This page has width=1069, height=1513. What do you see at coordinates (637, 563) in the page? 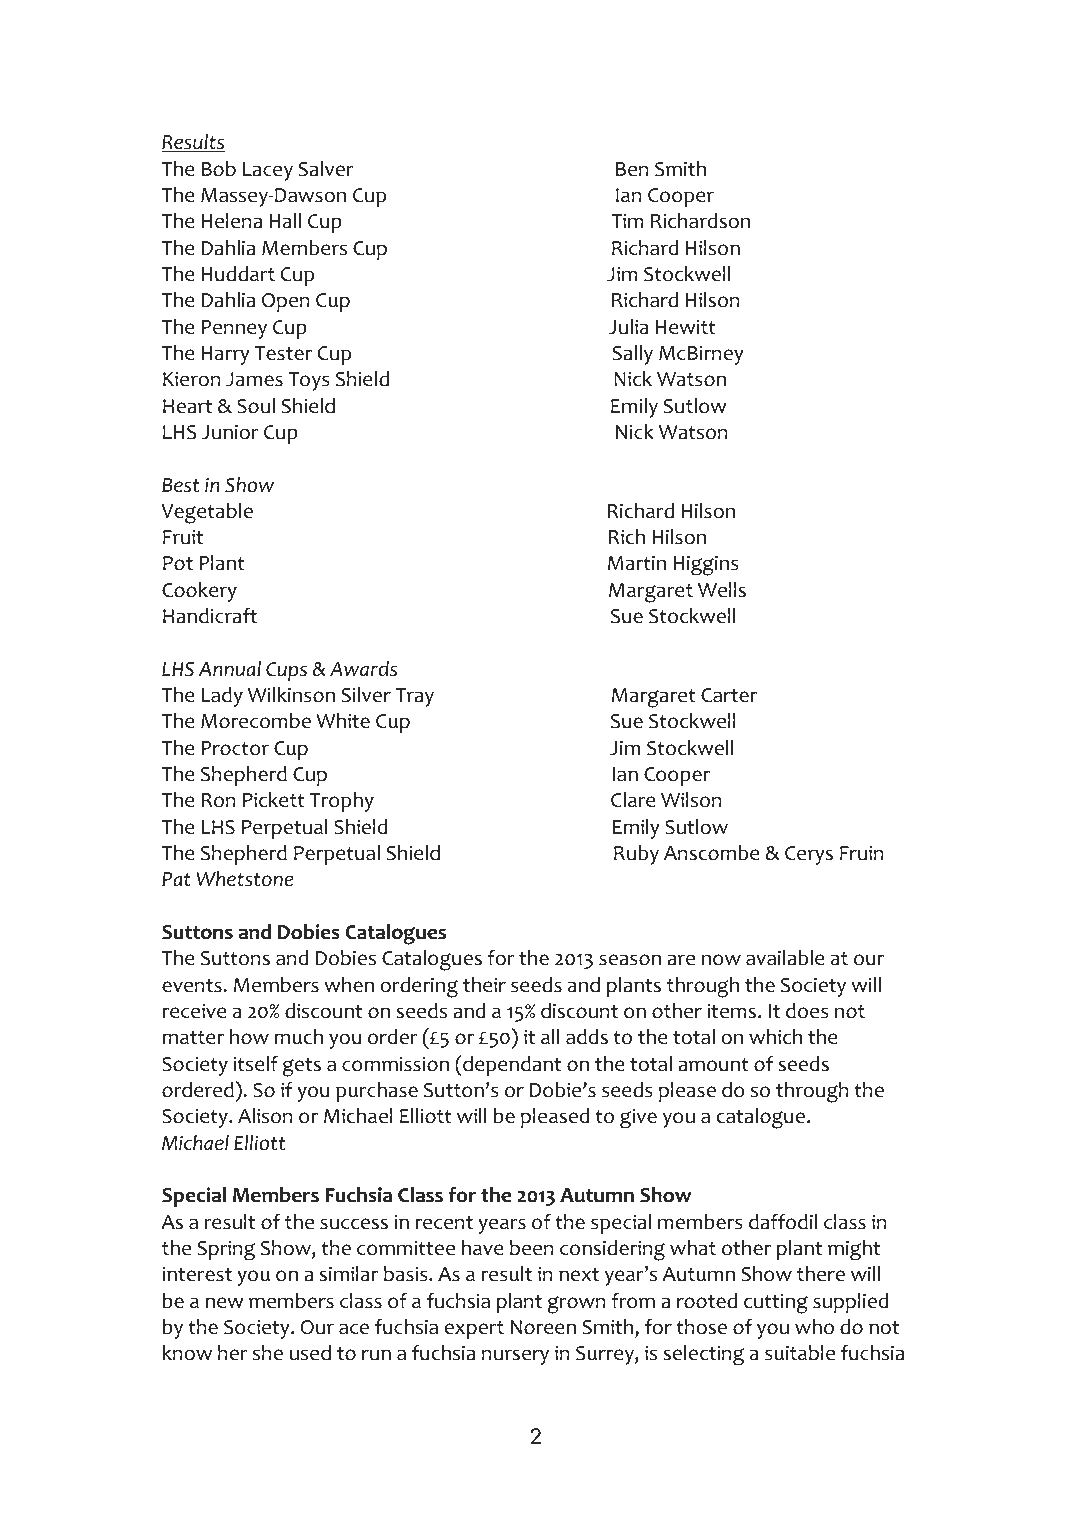
I see `Martin` at bounding box center [637, 563].
